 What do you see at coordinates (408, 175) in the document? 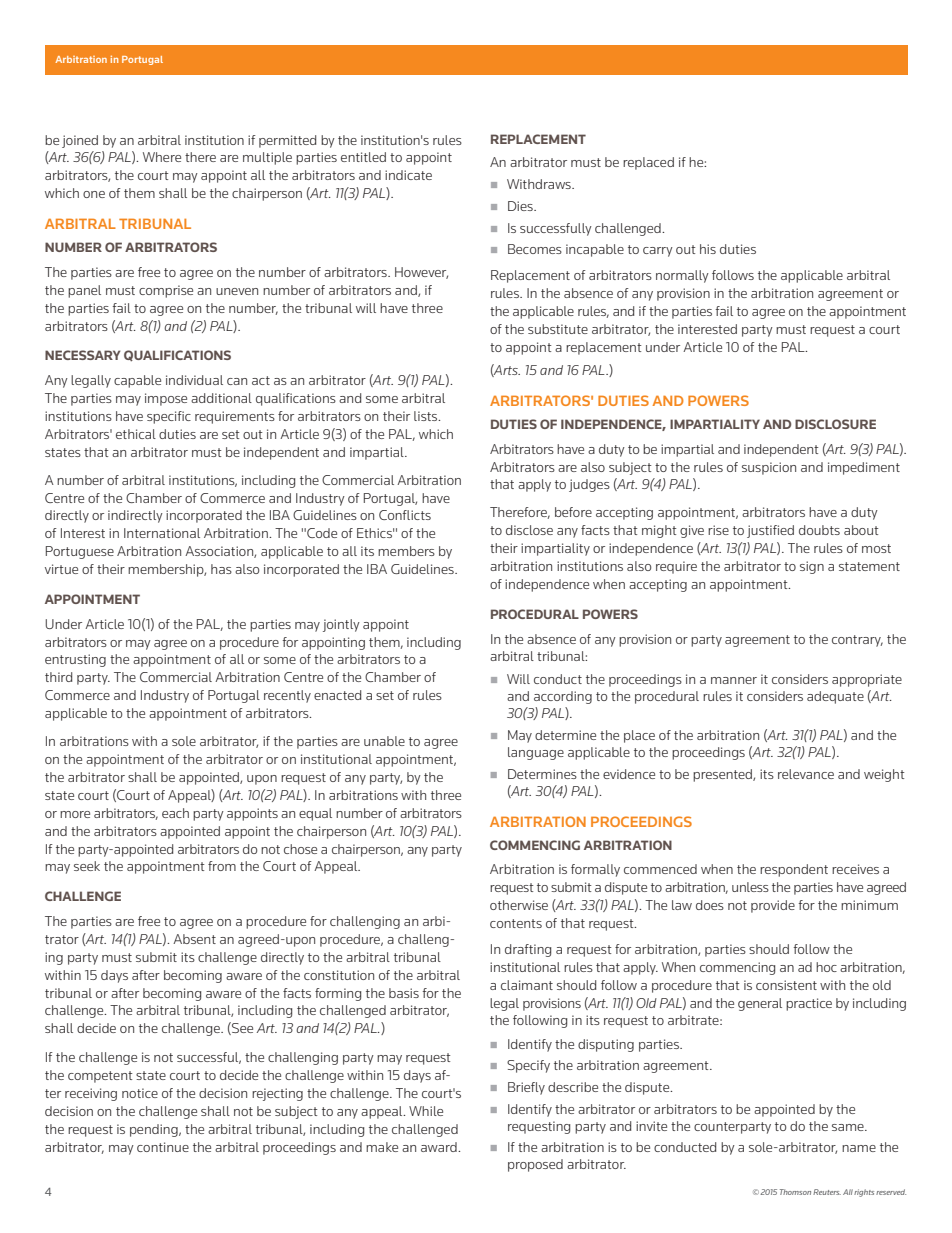
I see `indicate` at bounding box center [408, 175].
